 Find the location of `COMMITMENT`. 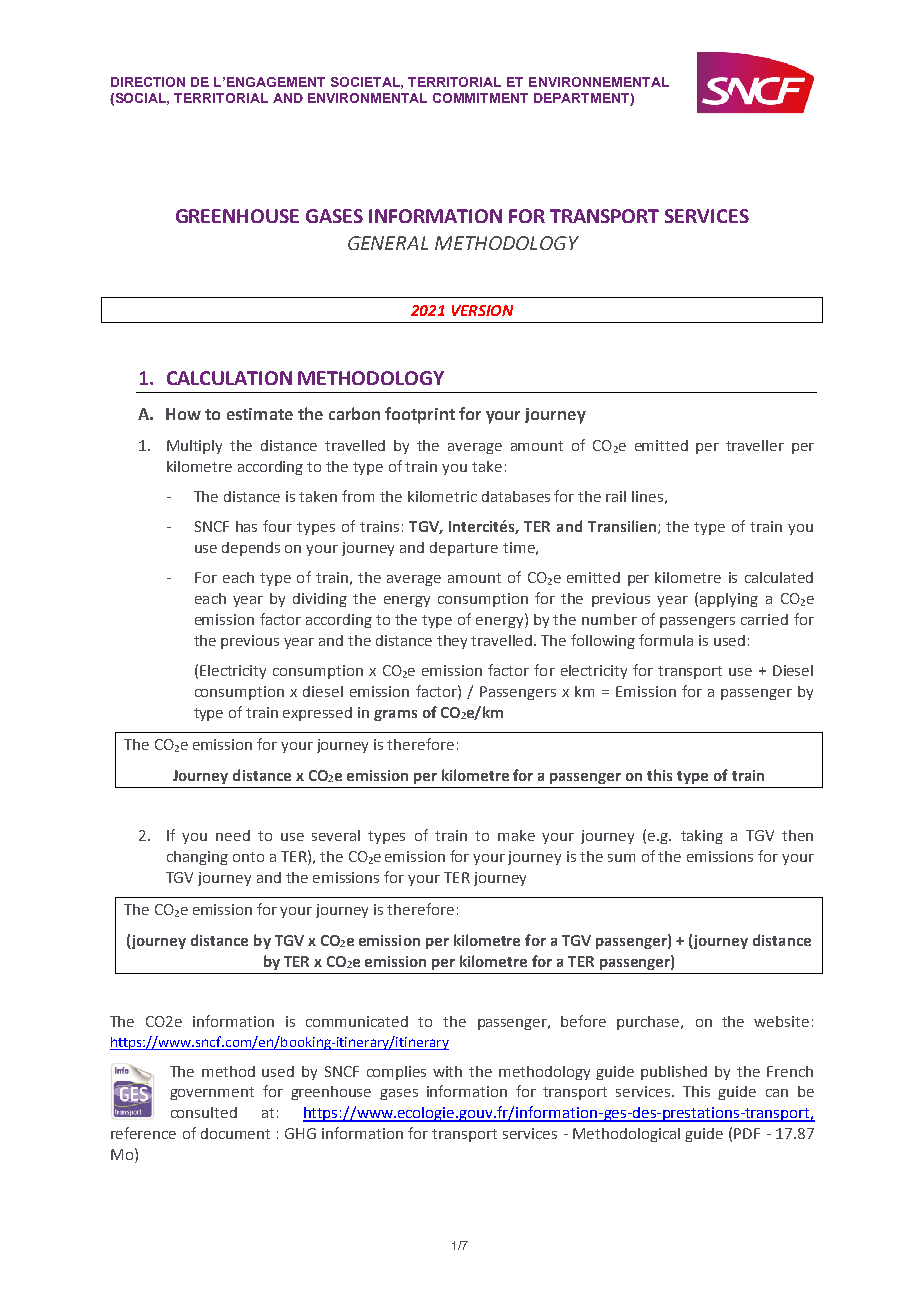

COMMITMENT is located at coordinates (480, 98).
